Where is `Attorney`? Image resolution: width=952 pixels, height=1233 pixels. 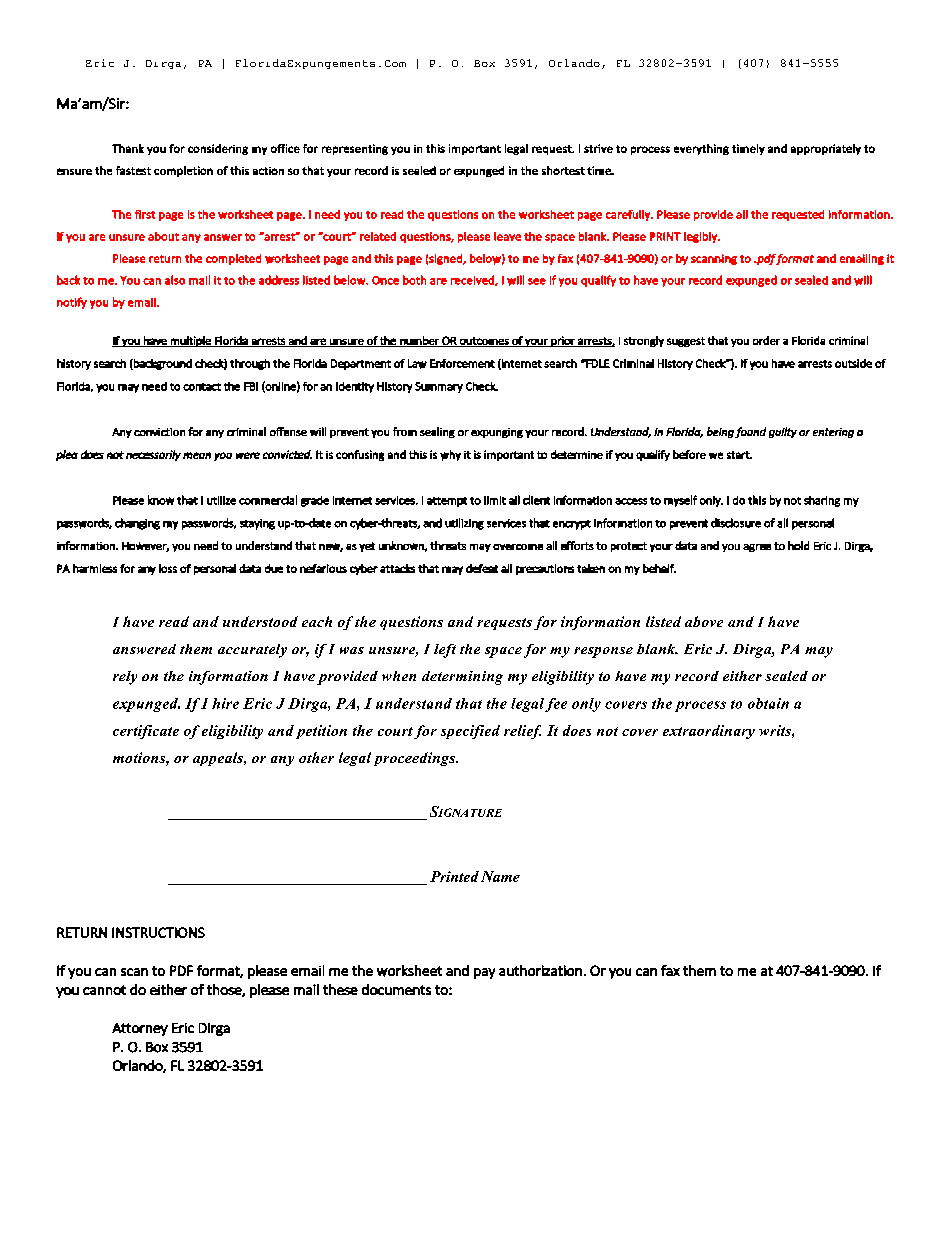 Attorney is located at coordinates (140, 1029).
